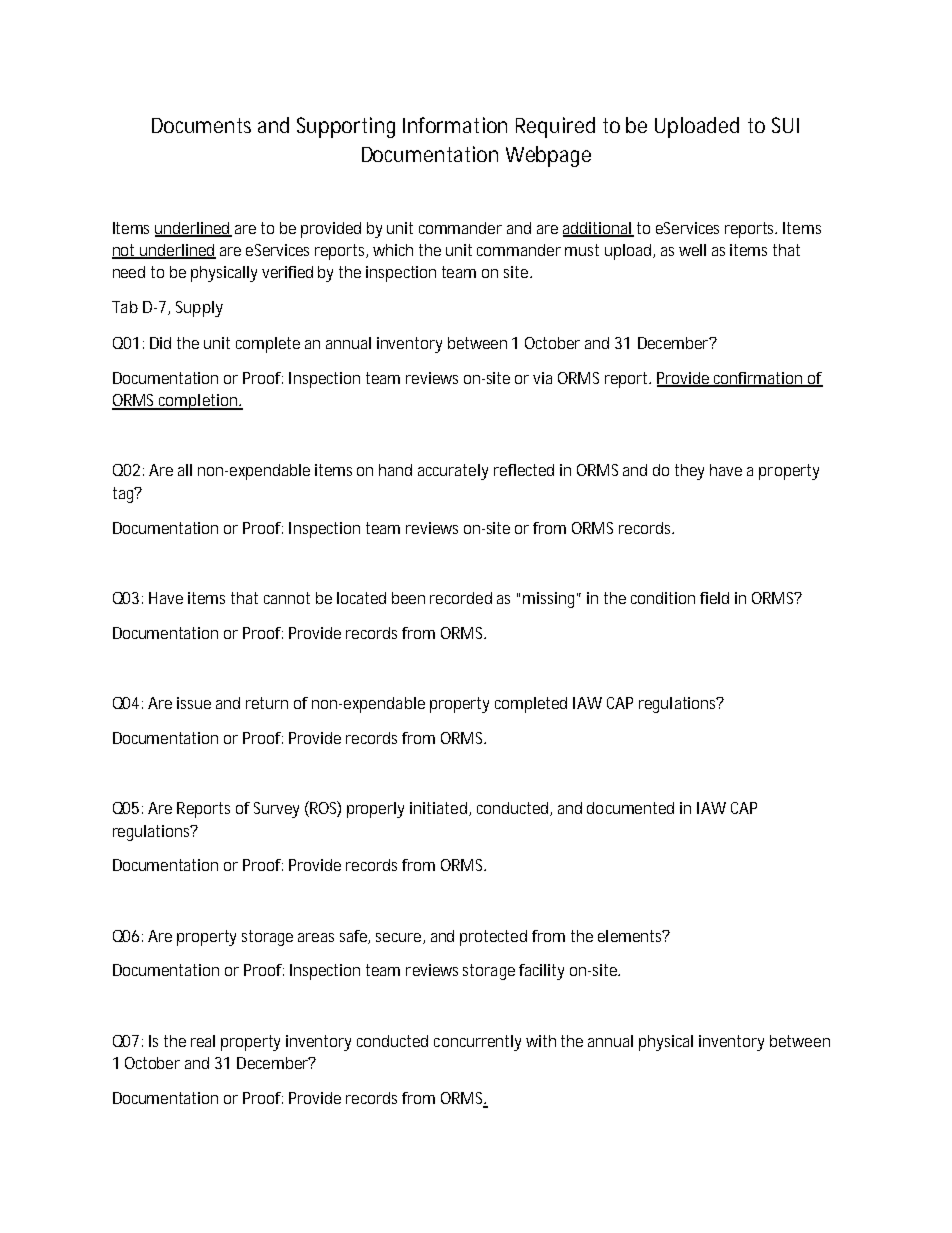  Describe the element at coordinates (689, 472) in the document. I see `they` at that location.
